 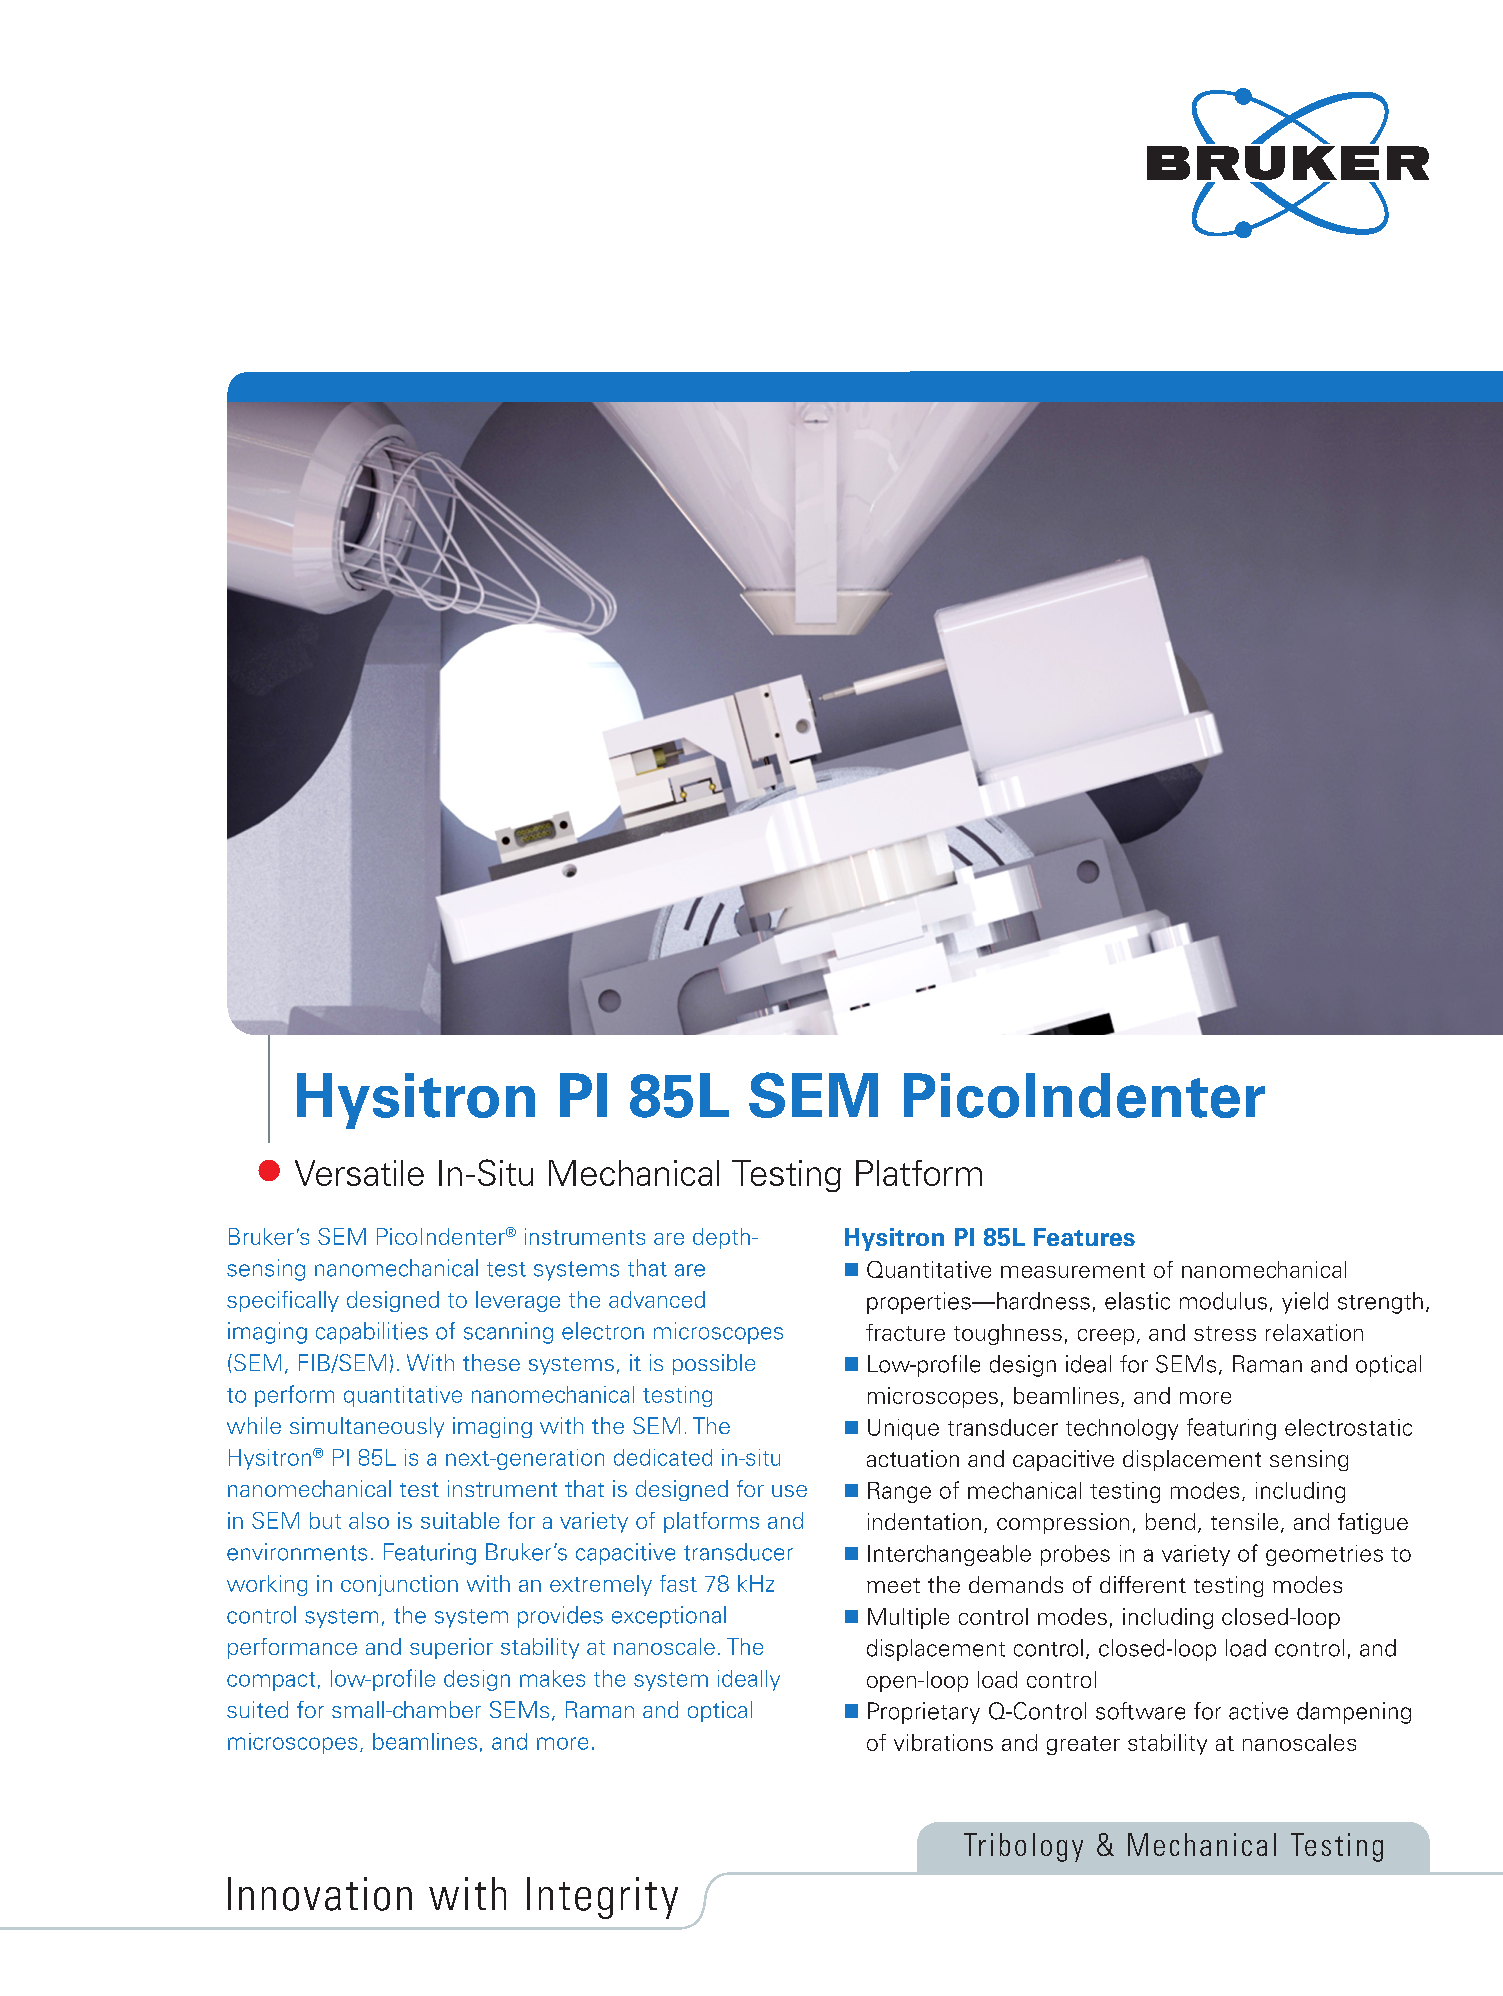 I want to click on indentation, so click(x=924, y=1521).
